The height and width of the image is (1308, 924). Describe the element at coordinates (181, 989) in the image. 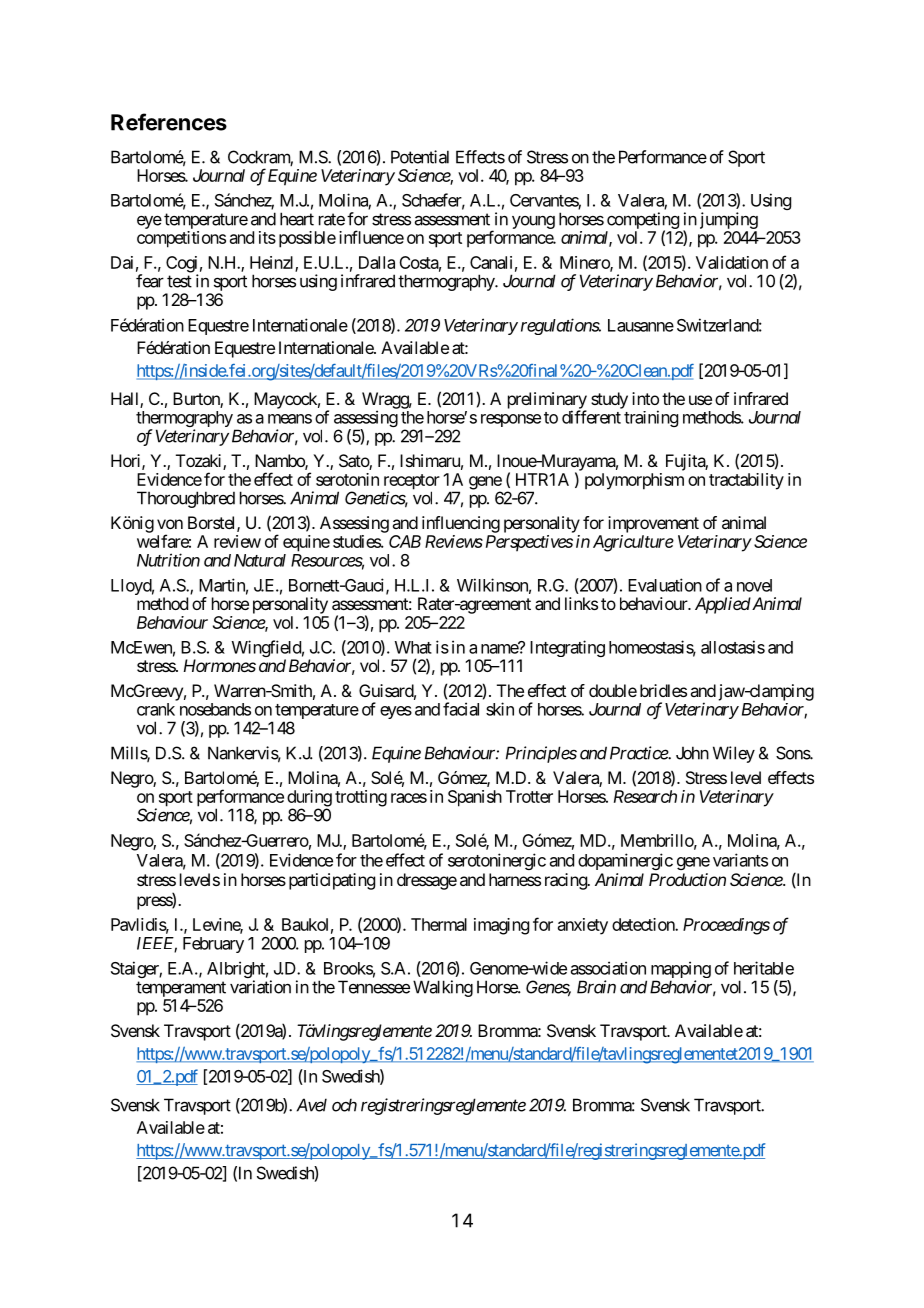

I see `temperament` at that location.
